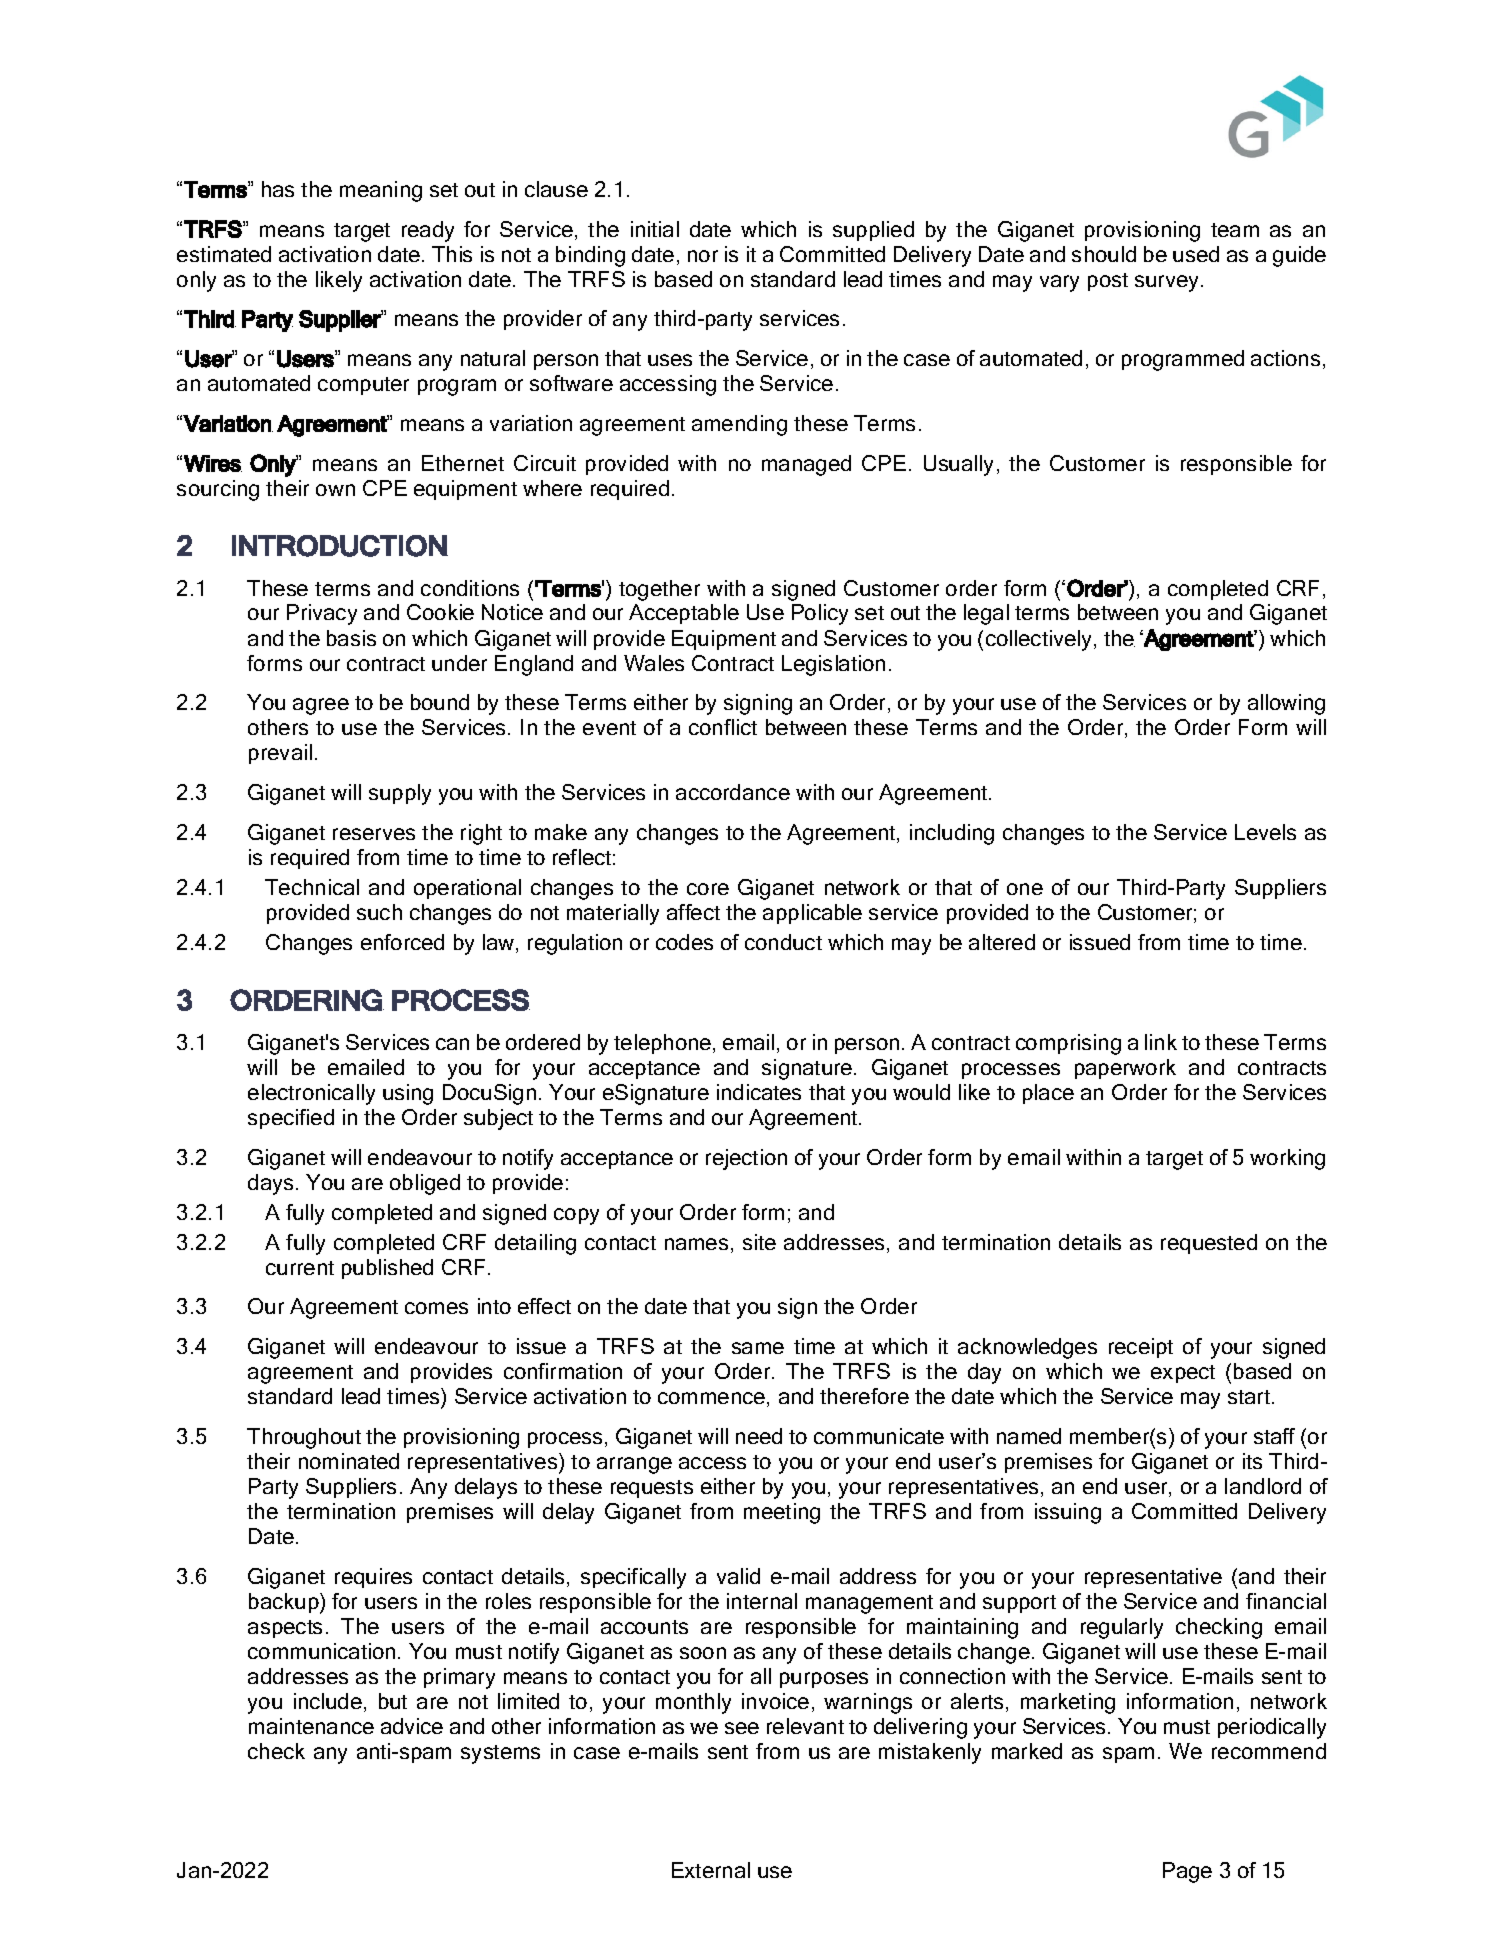  Describe the element at coordinates (708, 889) in the screenshot. I see `core` at that location.
